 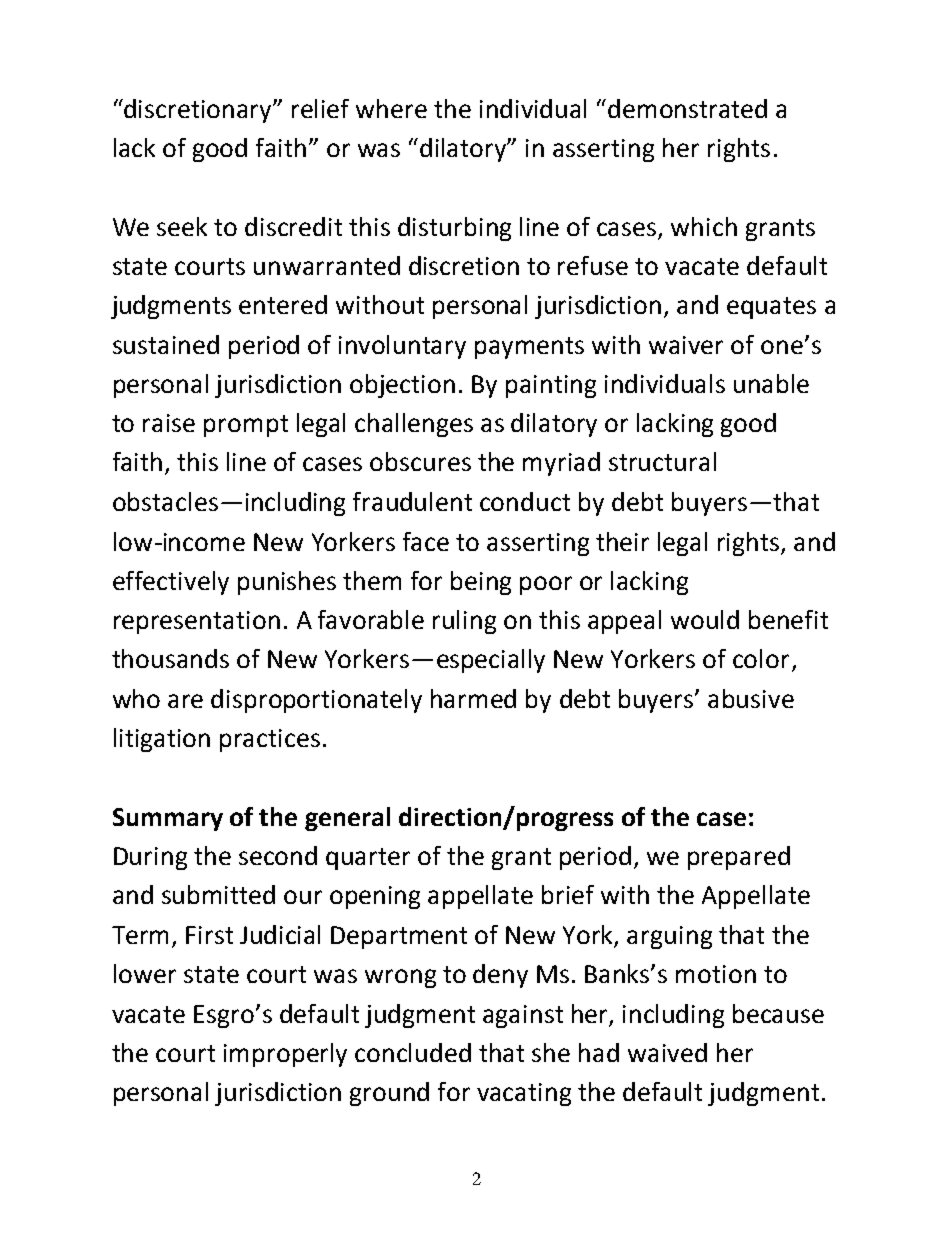 I want to click on demonstrated, so click(x=687, y=108).
